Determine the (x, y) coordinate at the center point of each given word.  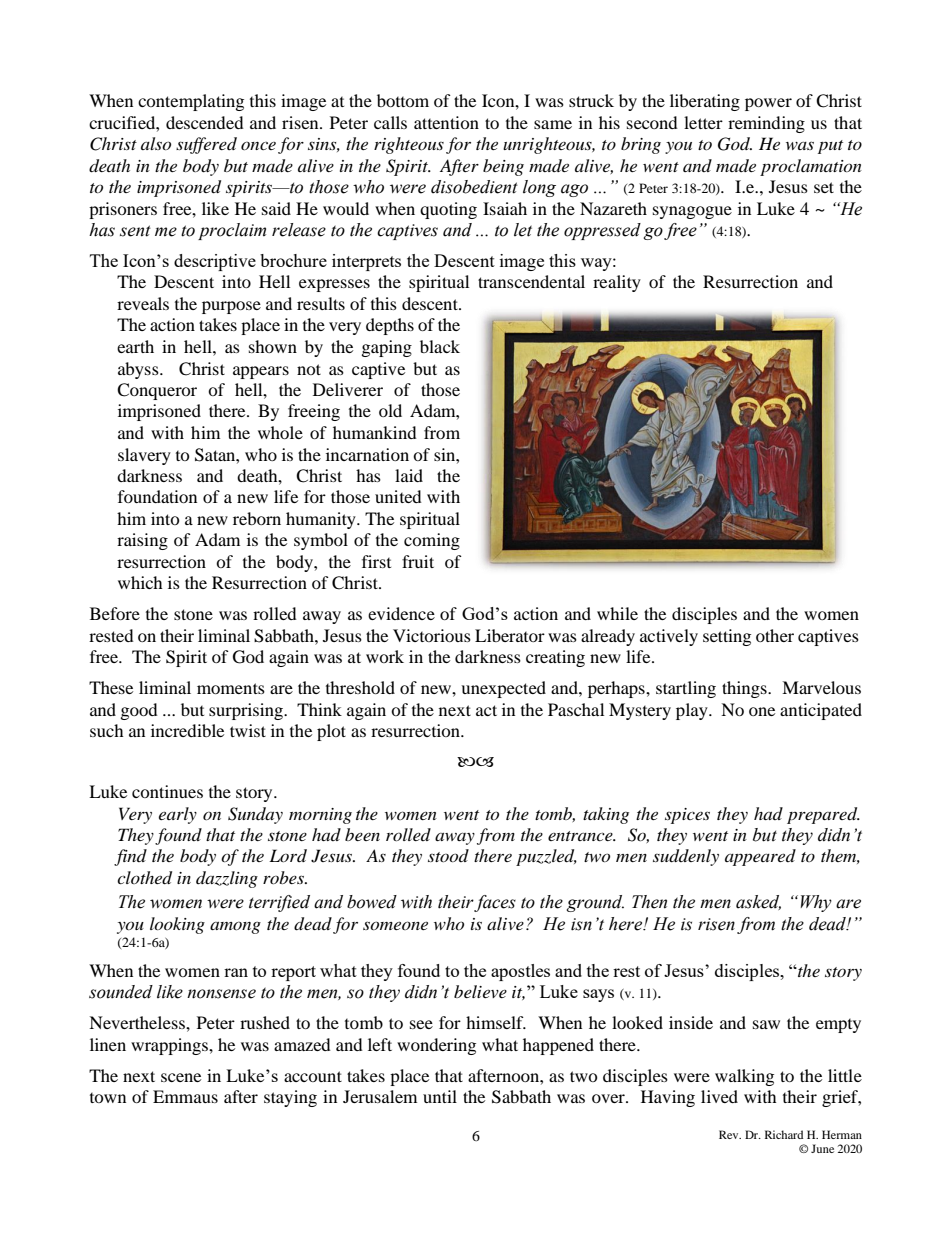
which (140, 582)
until (440, 1096)
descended (205, 122)
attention (446, 122)
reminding (766, 124)
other (775, 635)
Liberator (510, 635)
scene (181, 1077)
